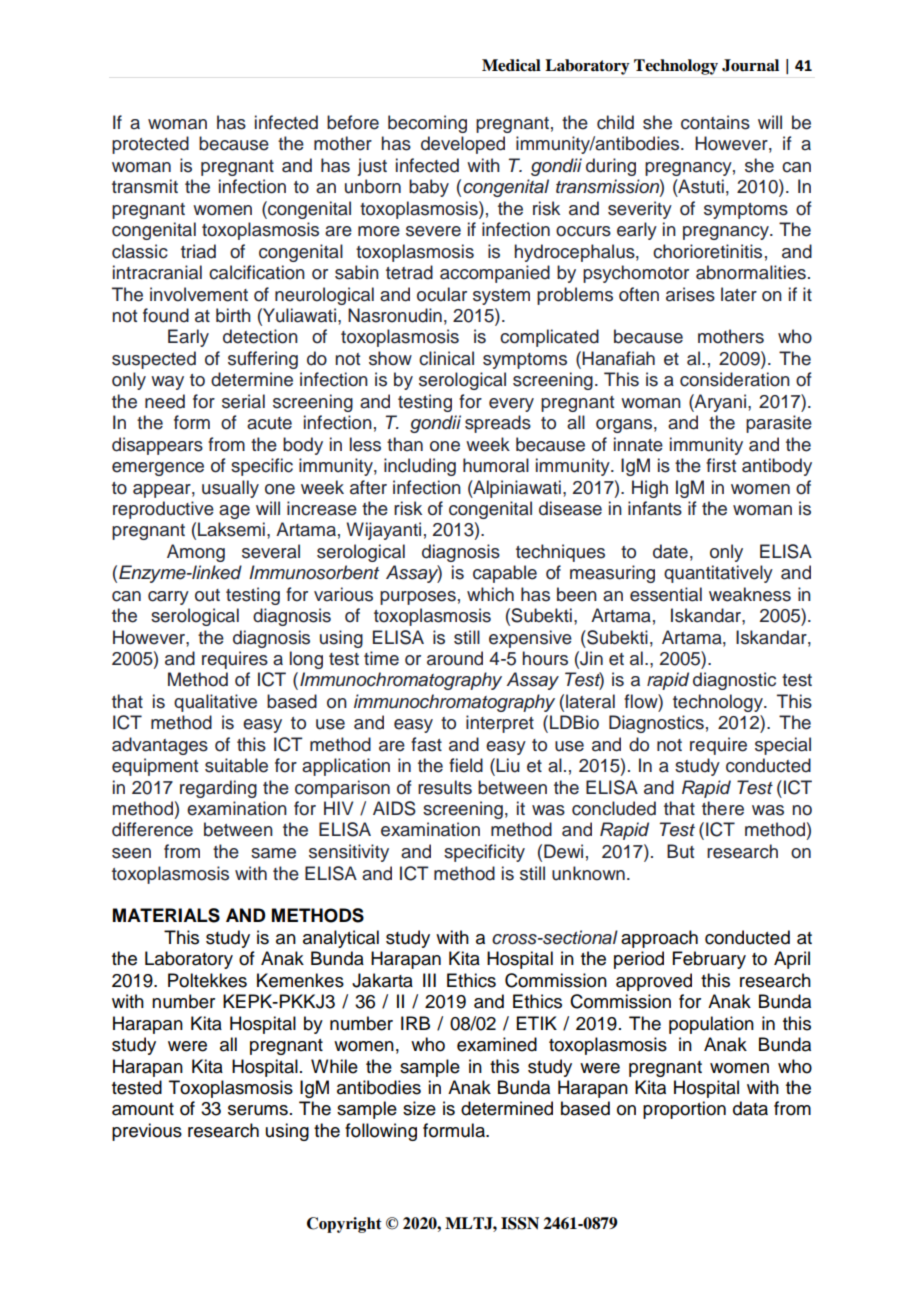 The image size is (924, 1308). What do you see at coordinates (455, 658) in the image?
I see `around` at bounding box center [455, 658].
